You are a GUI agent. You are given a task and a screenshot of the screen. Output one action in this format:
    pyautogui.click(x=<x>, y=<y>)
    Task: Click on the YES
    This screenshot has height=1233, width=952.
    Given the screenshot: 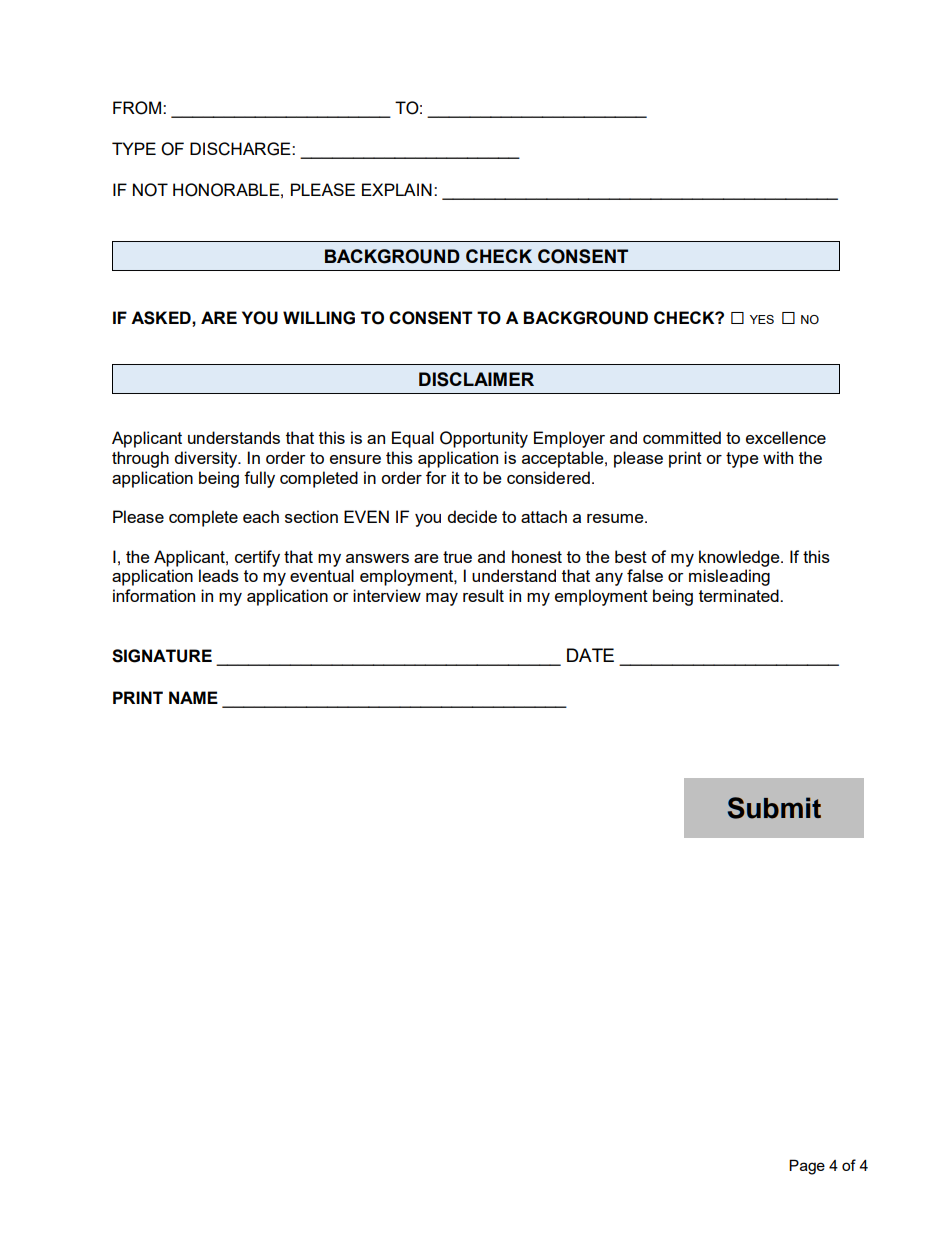 What is the action you would take?
    pyautogui.click(x=762, y=319)
